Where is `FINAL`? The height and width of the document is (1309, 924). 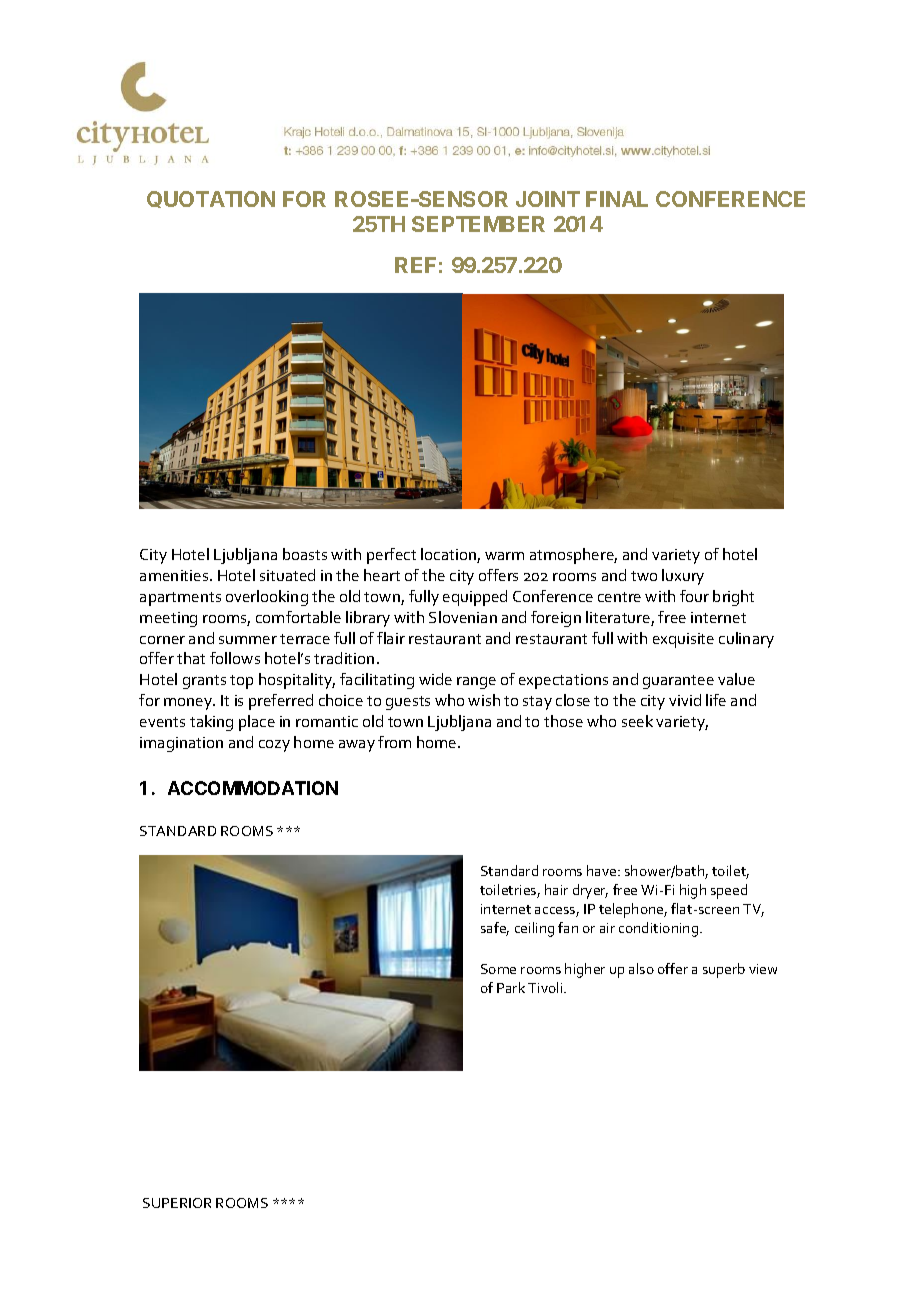
FINAL is located at coordinates (617, 199).
